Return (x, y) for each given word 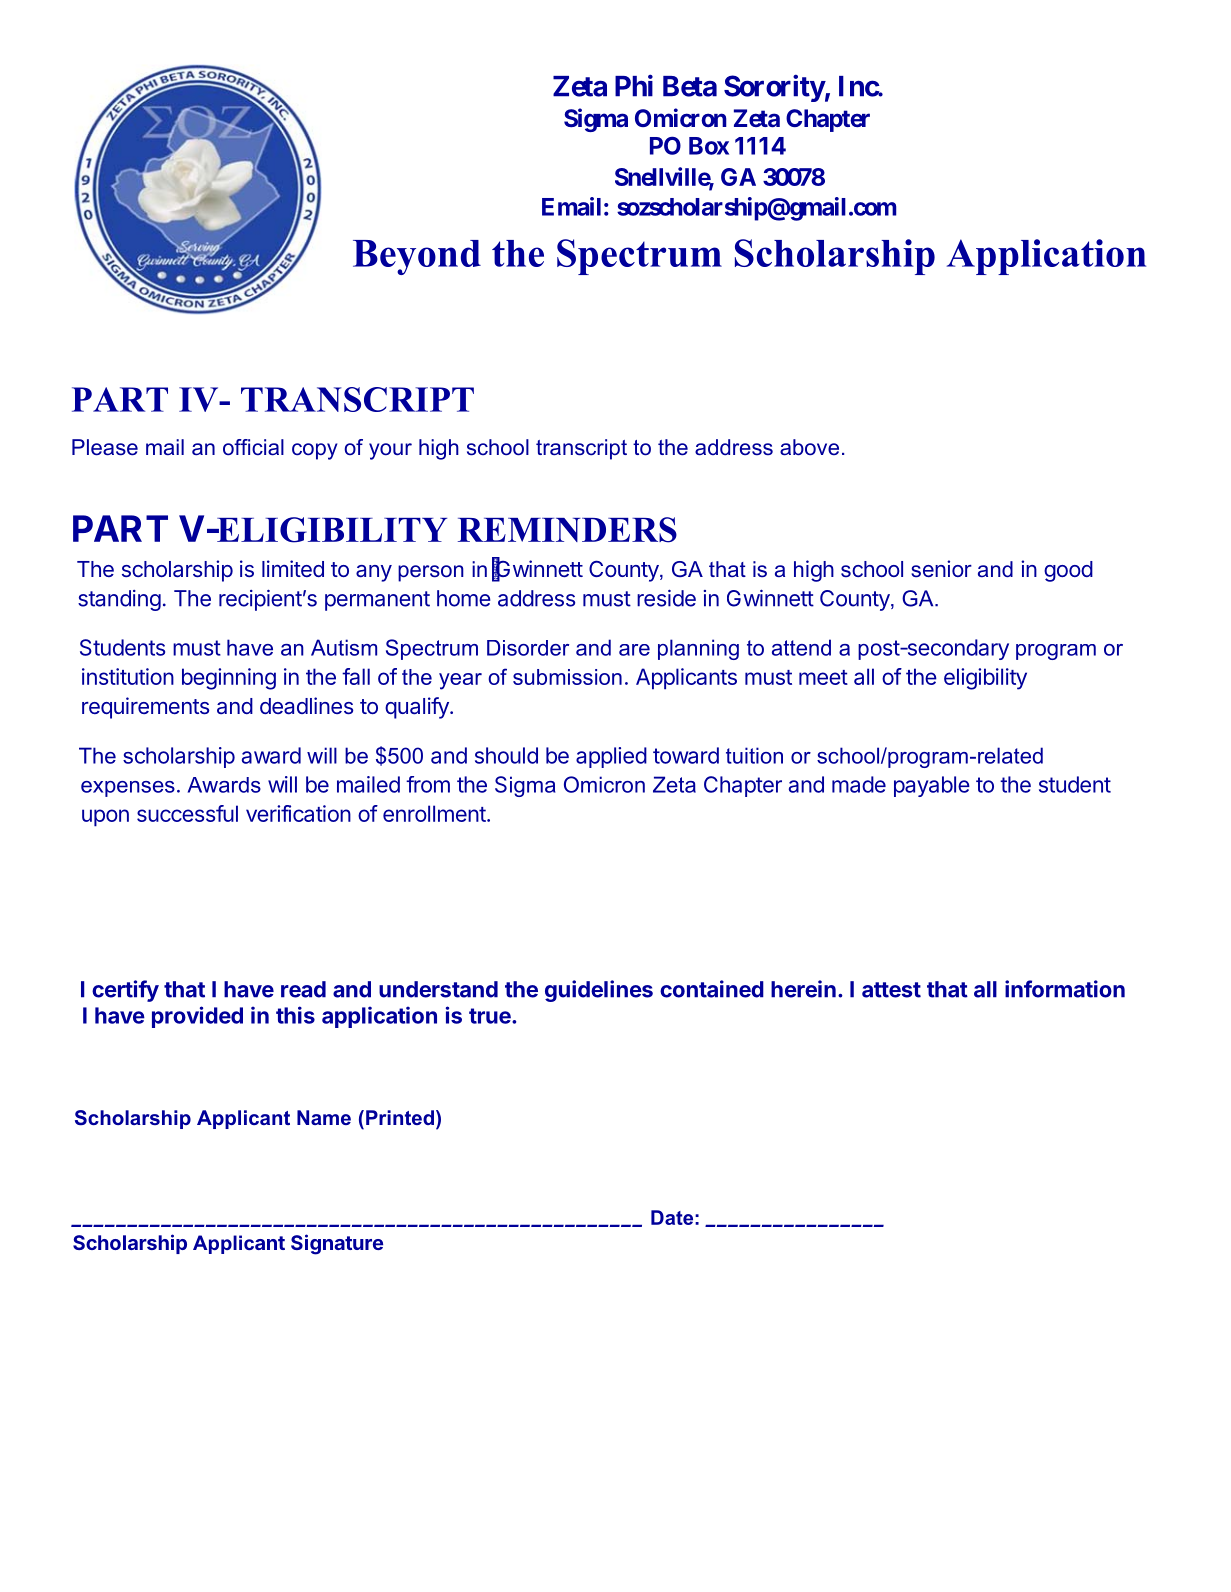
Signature (337, 1244)
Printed (400, 1117)
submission (567, 677)
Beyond (417, 257)
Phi (634, 85)
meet (823, 677)
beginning (229, 679)
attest (891, 990)
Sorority (774, 88)
